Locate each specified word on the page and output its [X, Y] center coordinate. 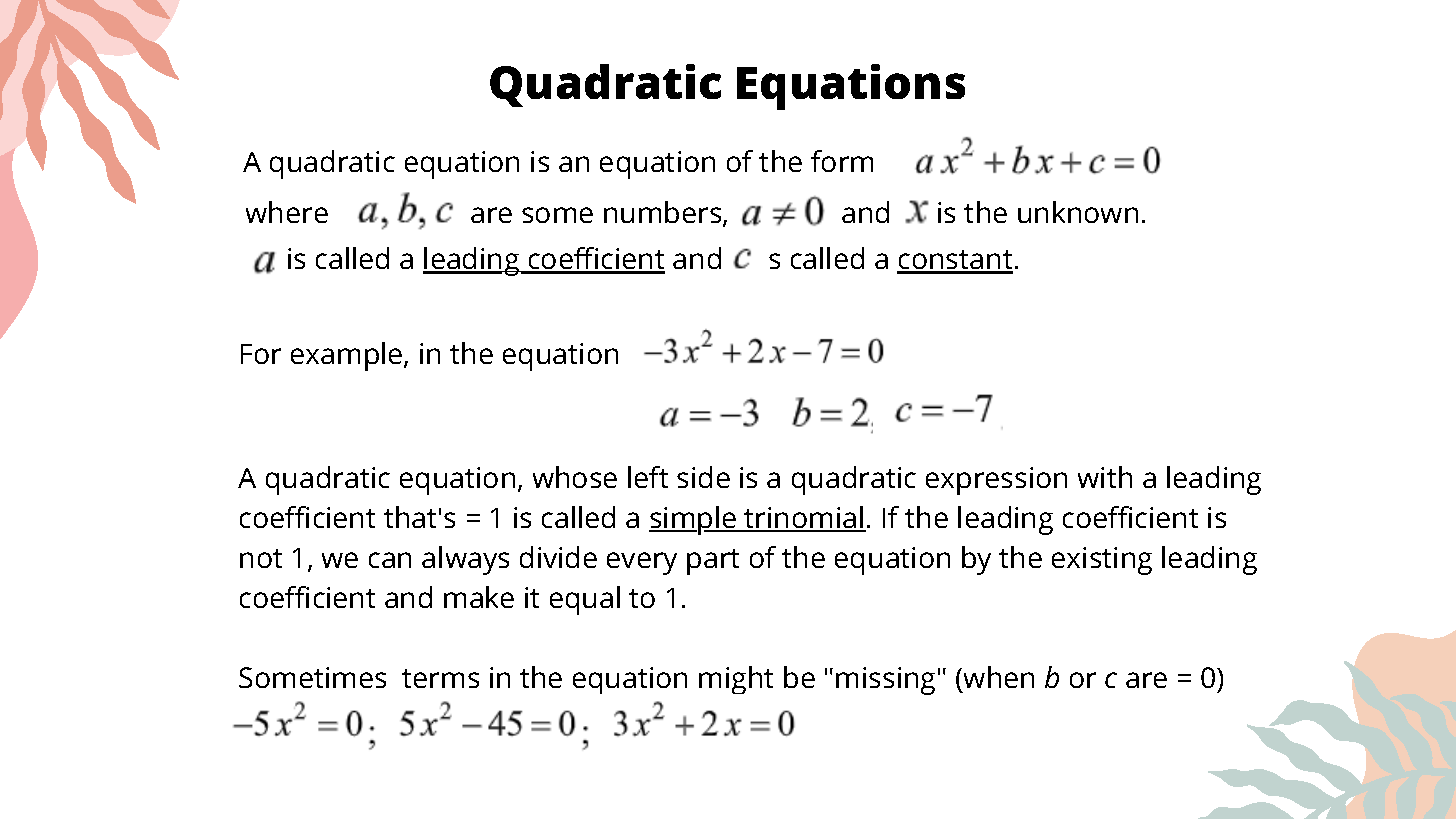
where [287, 212]
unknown [1078, 212]
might [736, 680]
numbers [664, 213]
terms [440, 678]
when [999, 677]
